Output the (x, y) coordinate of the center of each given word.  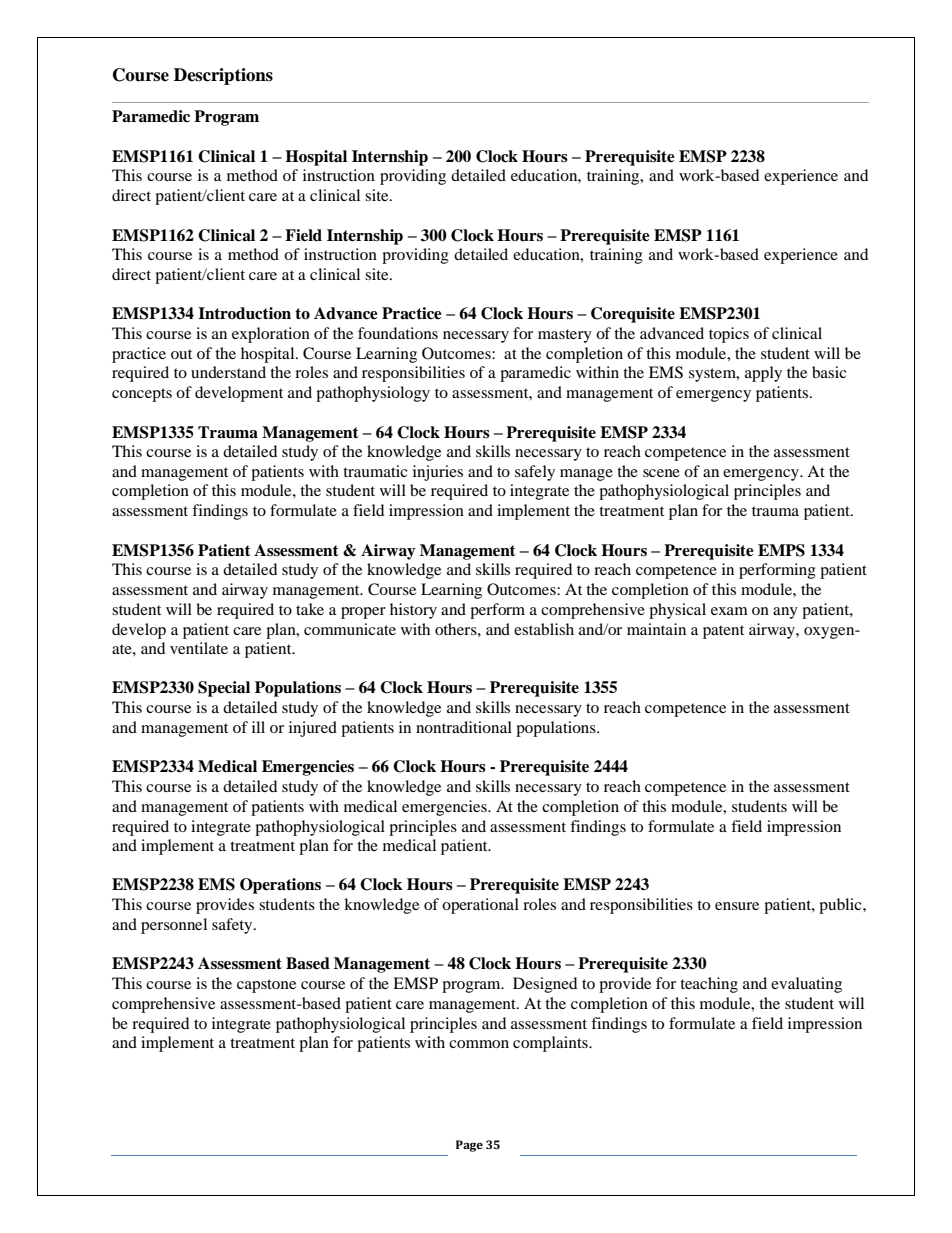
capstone (266, 986)
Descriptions (223, 76)
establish (544, 629)
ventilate (199, 648)
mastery (565, 336)
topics (729, 335)
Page (469, 1146)
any (785, 613)
